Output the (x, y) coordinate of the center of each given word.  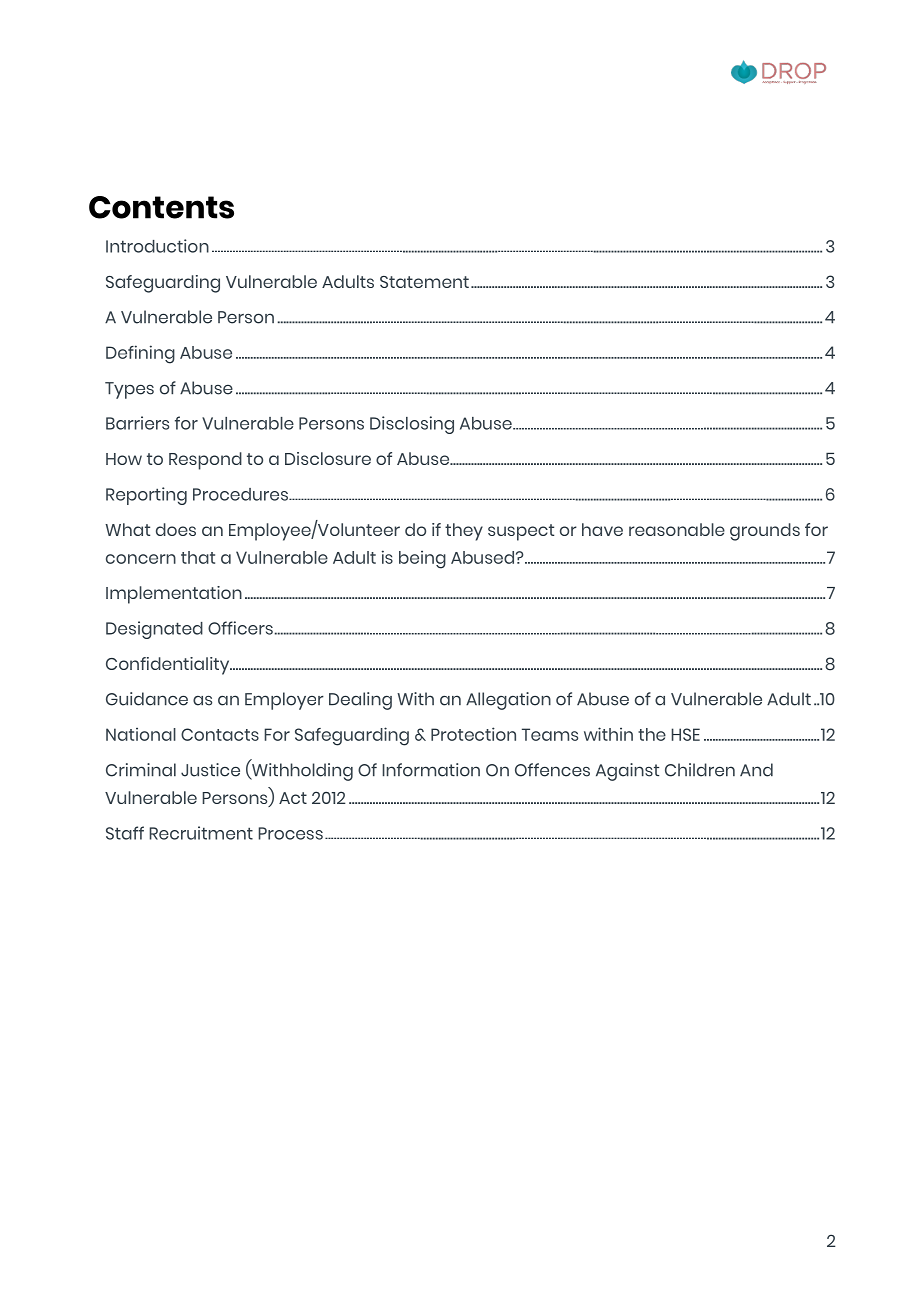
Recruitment (201, 833)
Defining (140, 354)
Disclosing (412, 425)
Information (431, 770)
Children (700, 770)
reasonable (677, 529)
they (464, 532)
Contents (161, 207)
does (176, 529)
